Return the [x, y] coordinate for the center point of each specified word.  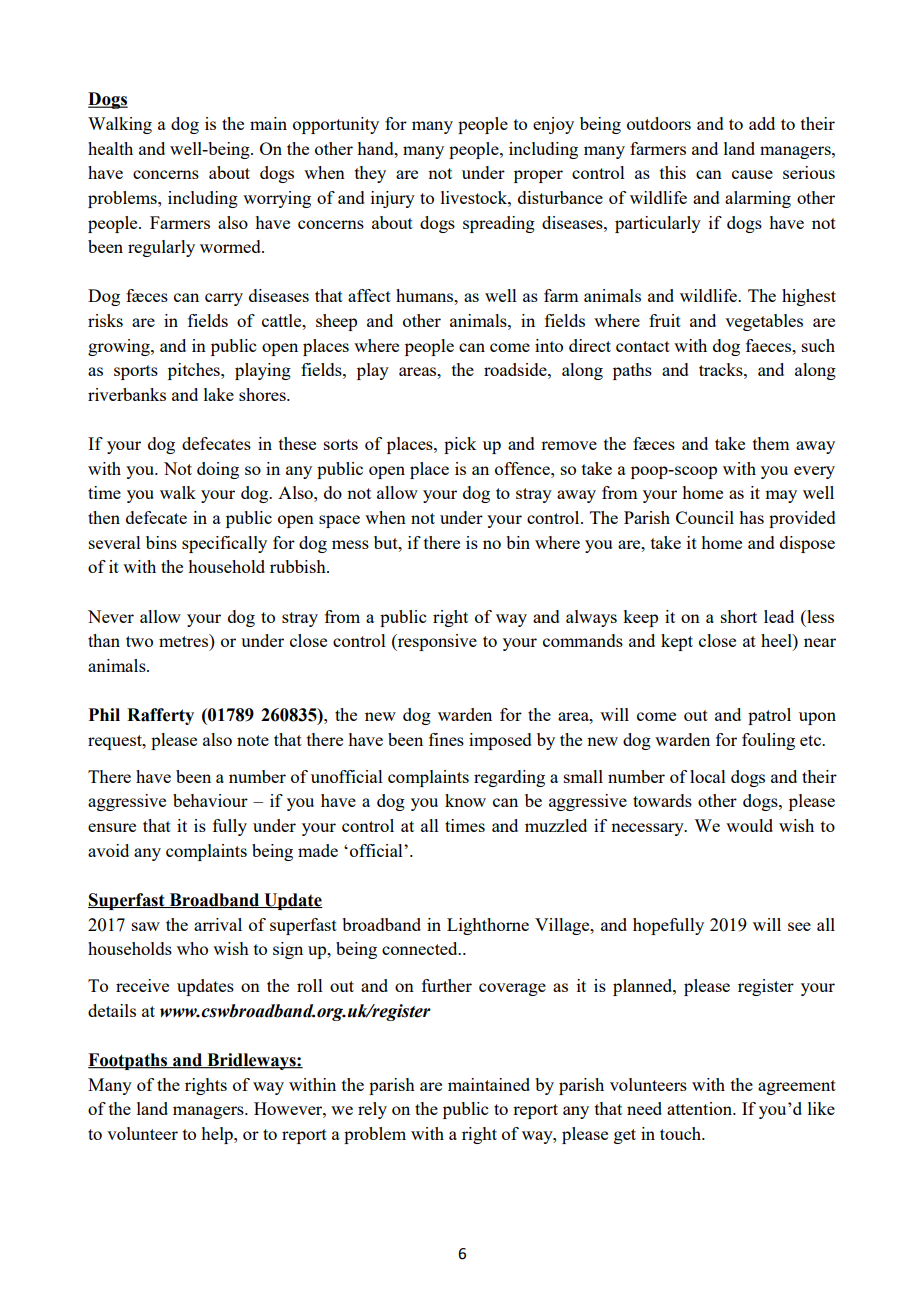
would [749, 825]
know [465, 800]
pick [460, 445]
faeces [769, 345]
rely [372, 1110]
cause [752, 174]
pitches [195, 371]
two [139, 641]
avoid [108, 850]
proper [538, 176]
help [218, 1135]
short [739, 616]
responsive [436, 642]
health [110, 148]
